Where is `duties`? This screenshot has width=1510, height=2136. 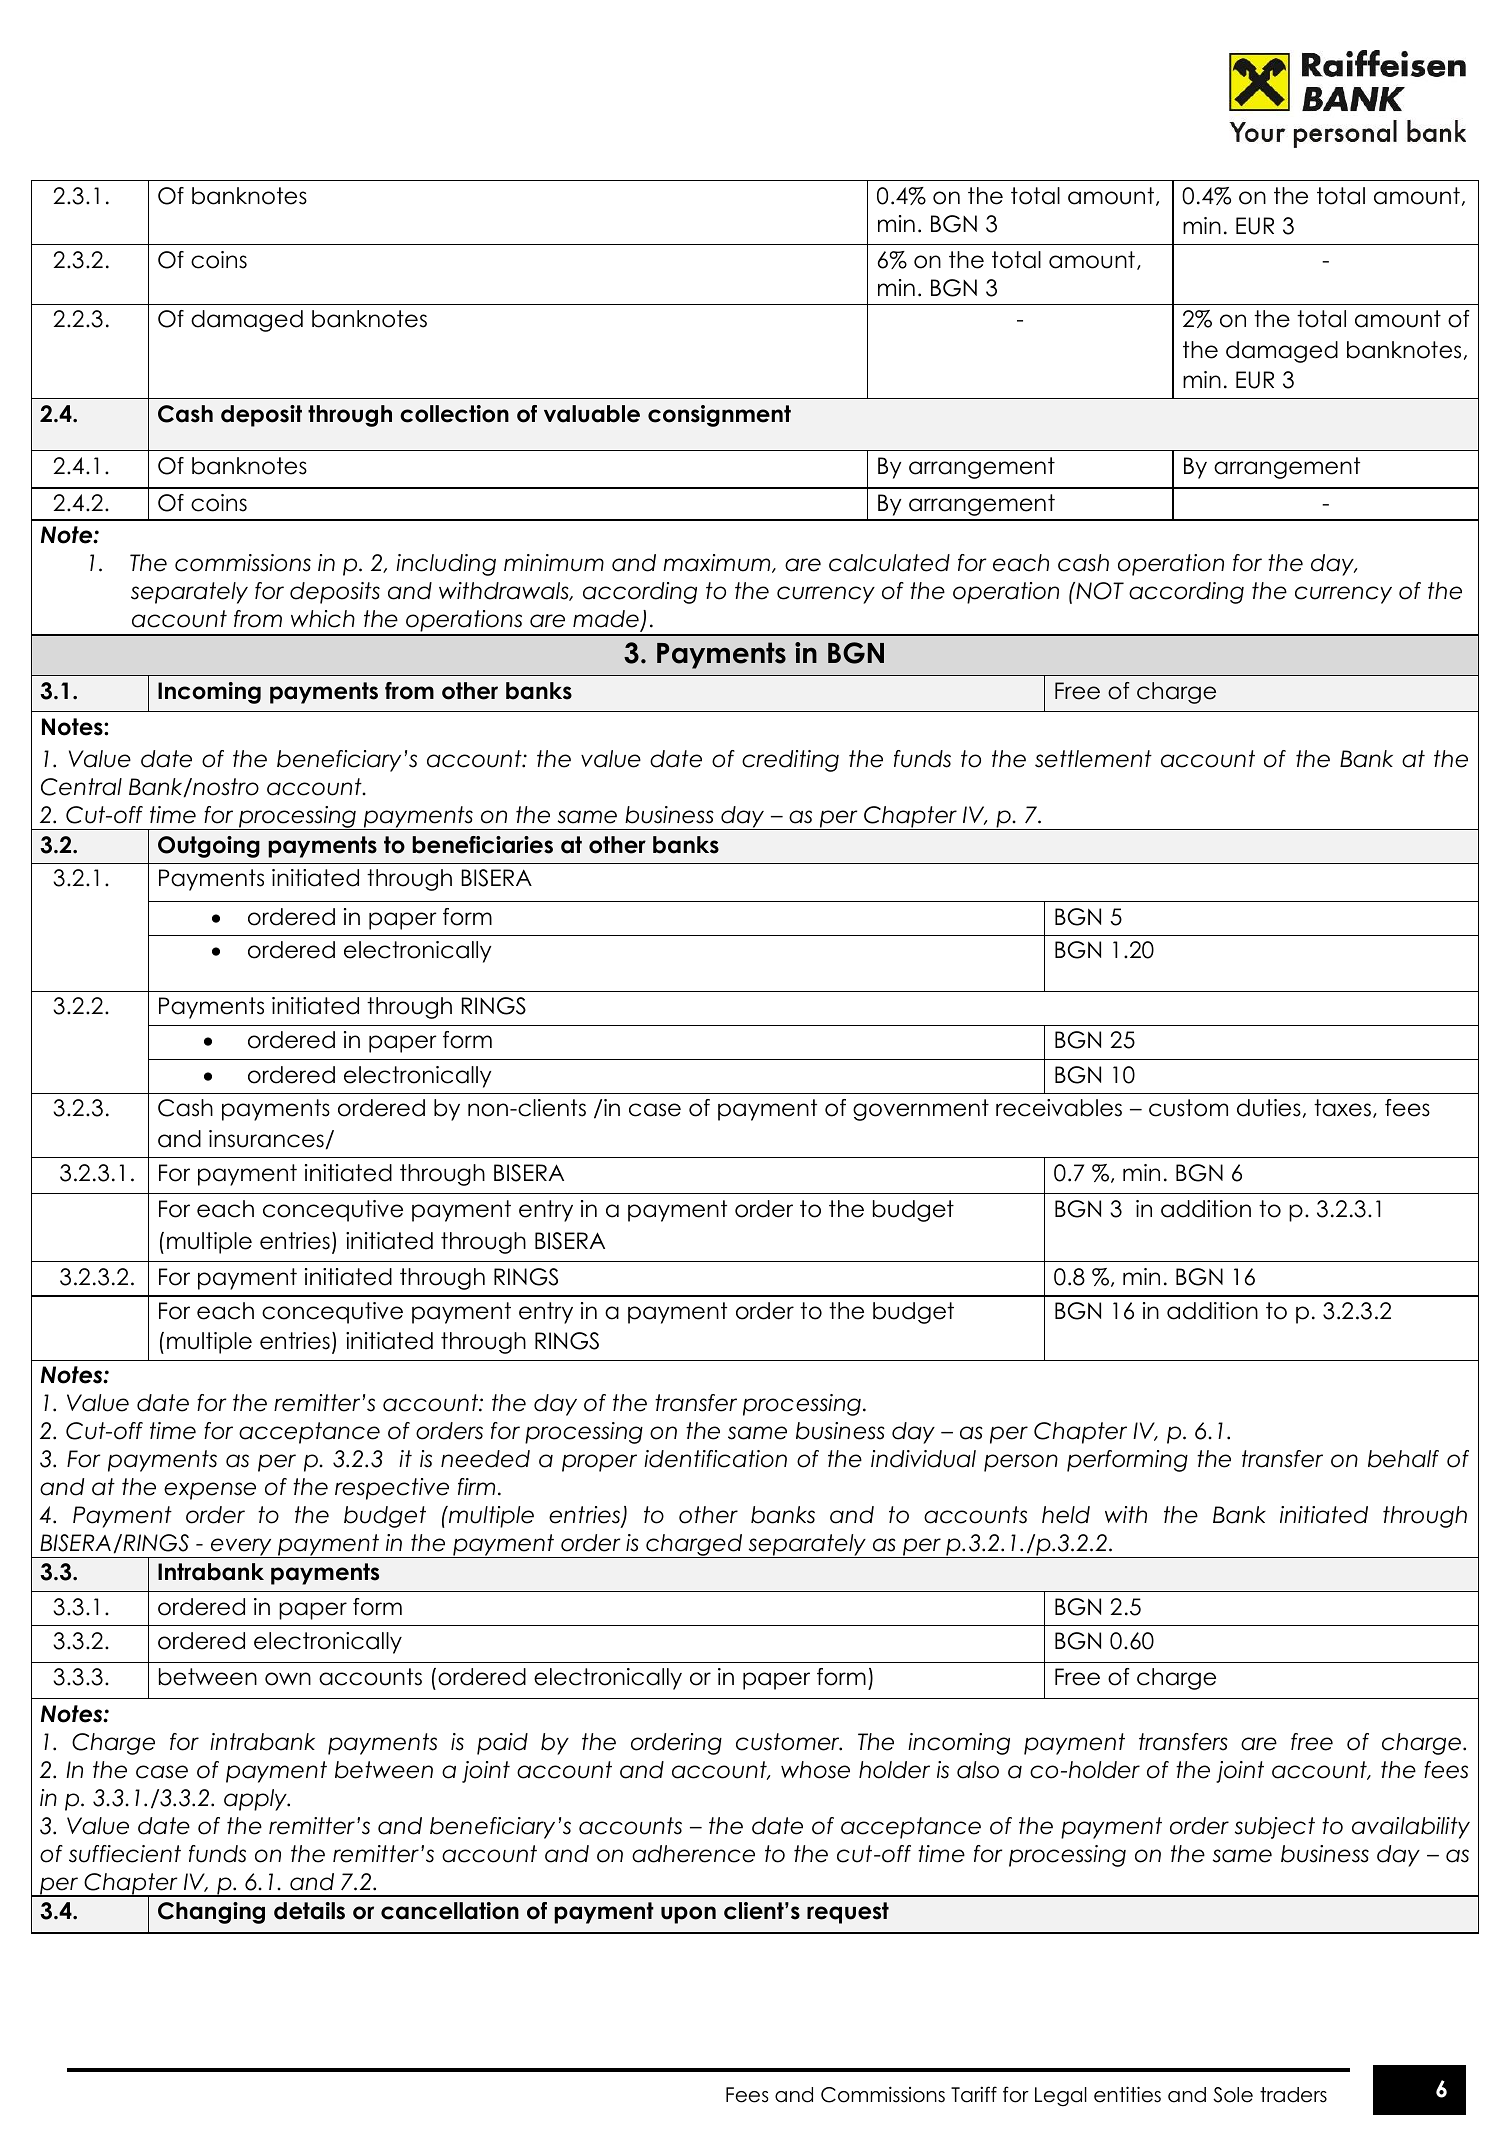 duties is located at coordinates (1269, 1108).
